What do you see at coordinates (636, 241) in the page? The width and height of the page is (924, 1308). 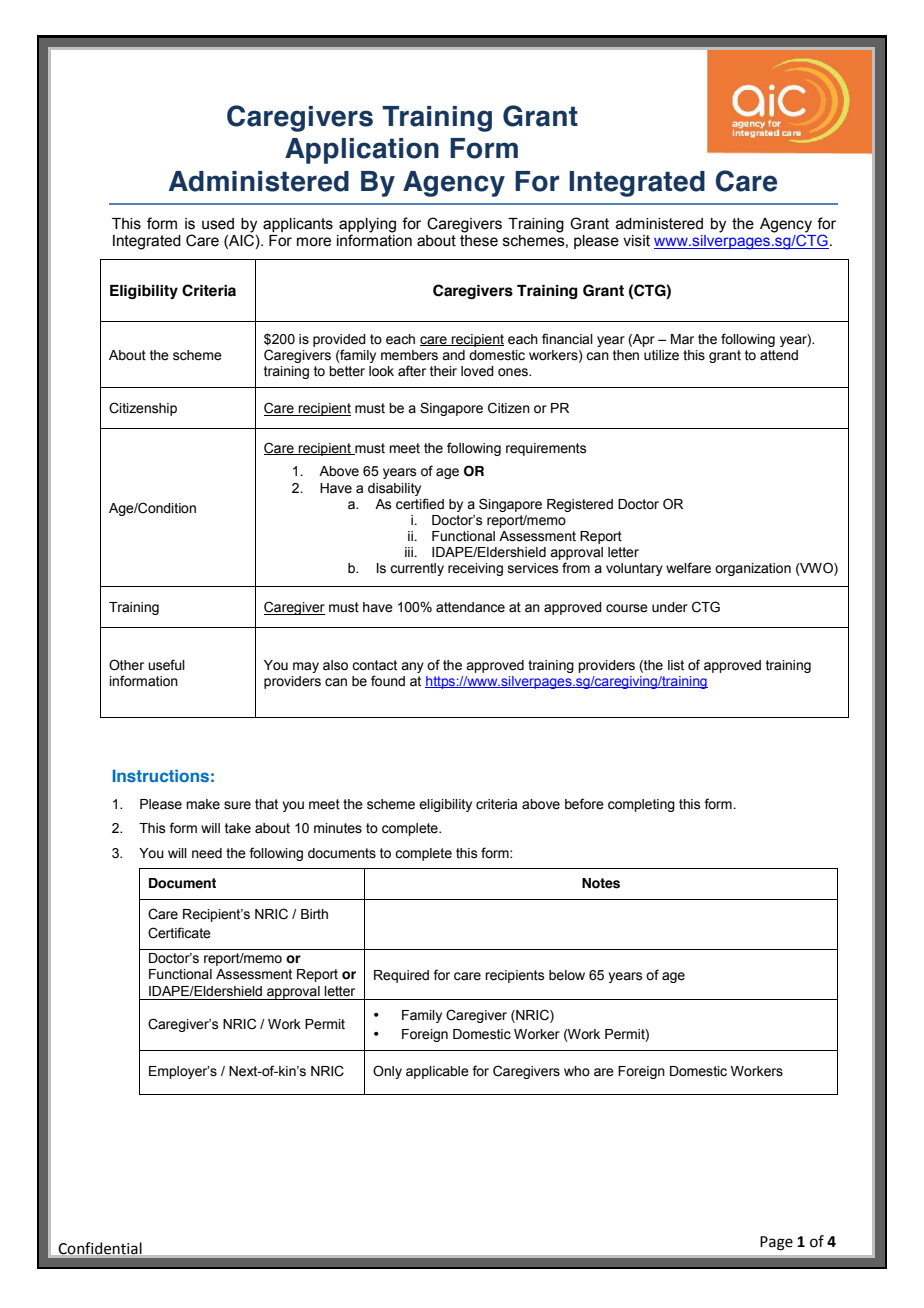 I see `visit` at bounding box center [636, 241].
